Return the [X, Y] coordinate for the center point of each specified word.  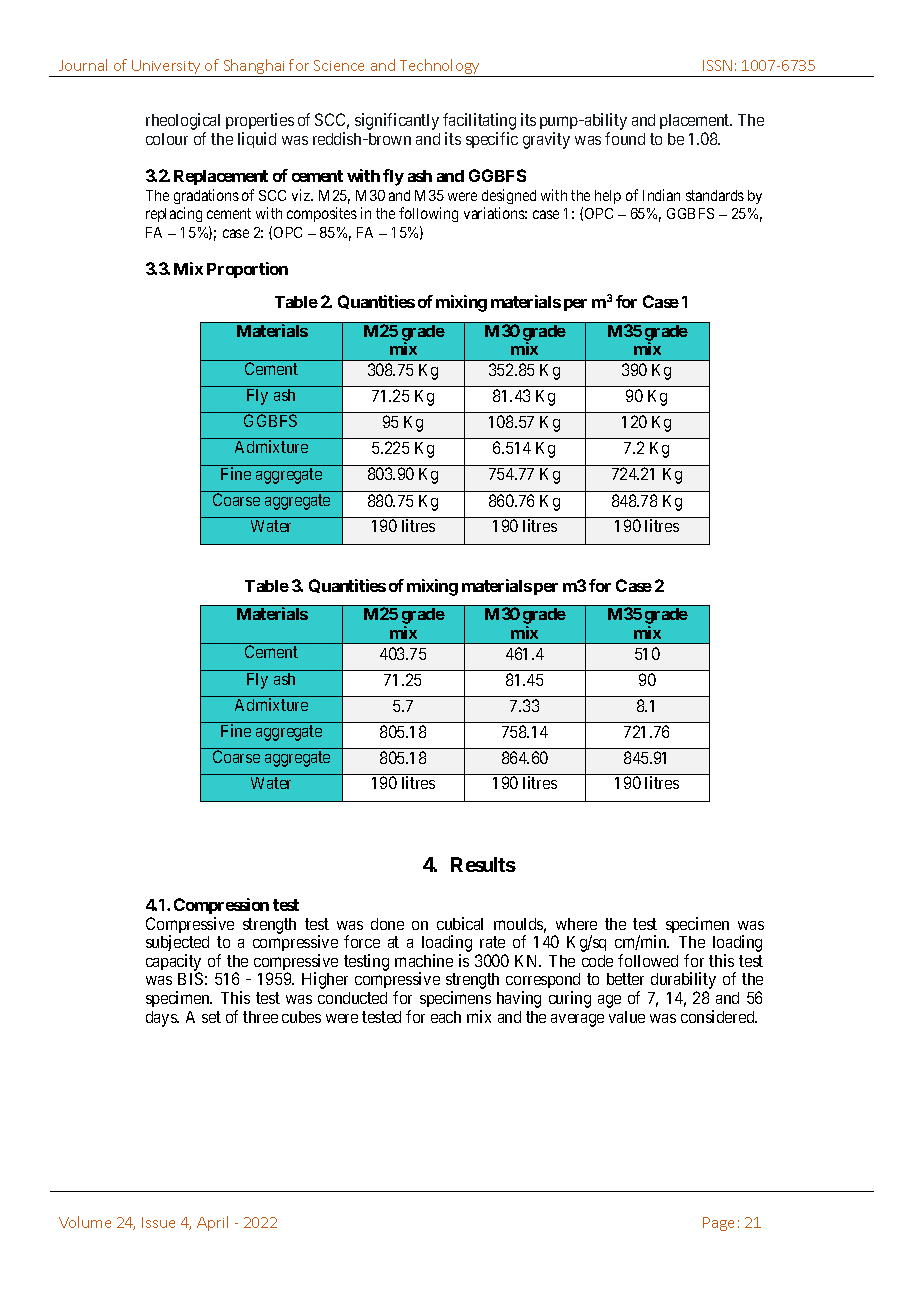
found [625, 138]
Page [718, 1224]
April [212, 1223]
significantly [397, 121]
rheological [183, 123]
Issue [158, 1222]
